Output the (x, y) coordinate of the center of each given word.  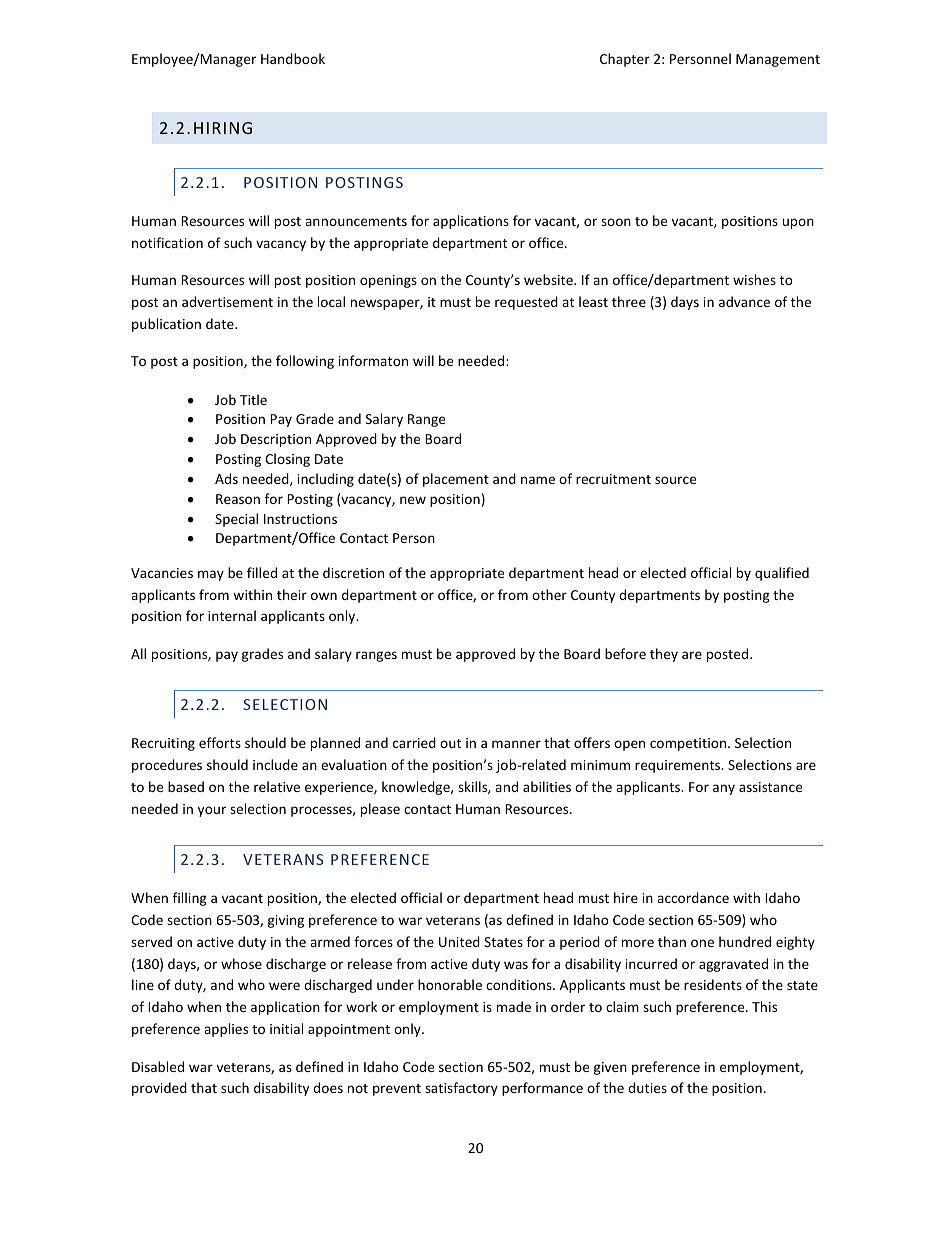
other (549, 594)
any (724, 789)
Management (778, 60)
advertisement (227, 301)
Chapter (625, 60)
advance (744, 301)
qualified (782, 574)
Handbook (293, 58)
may (211, 575)
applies (226, 1030)
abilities (547, 786)
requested (526, 303)
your (212, 811)
